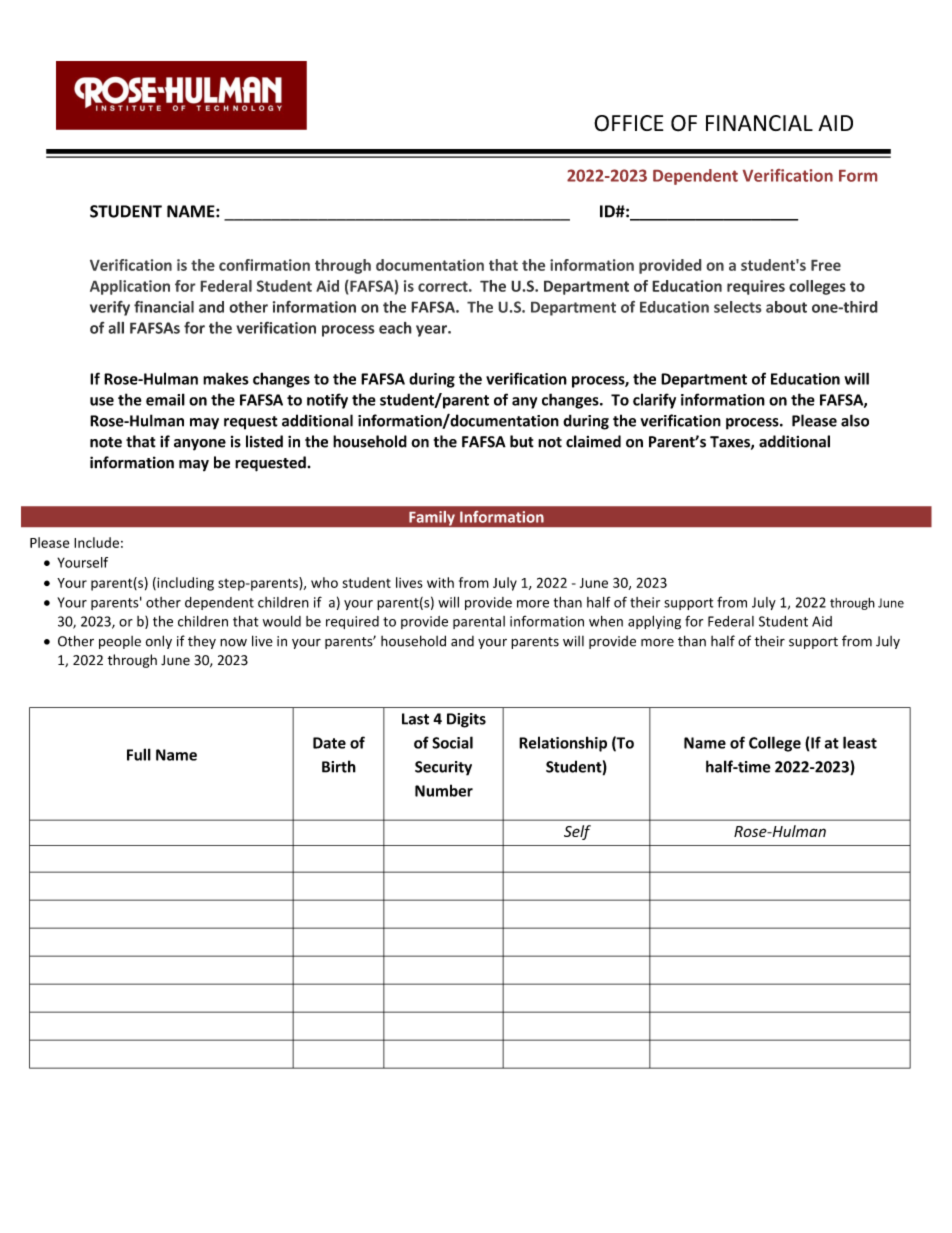  Describe the element at coordinates (139, 754) in the screenshot. I see `Full` at that location.
